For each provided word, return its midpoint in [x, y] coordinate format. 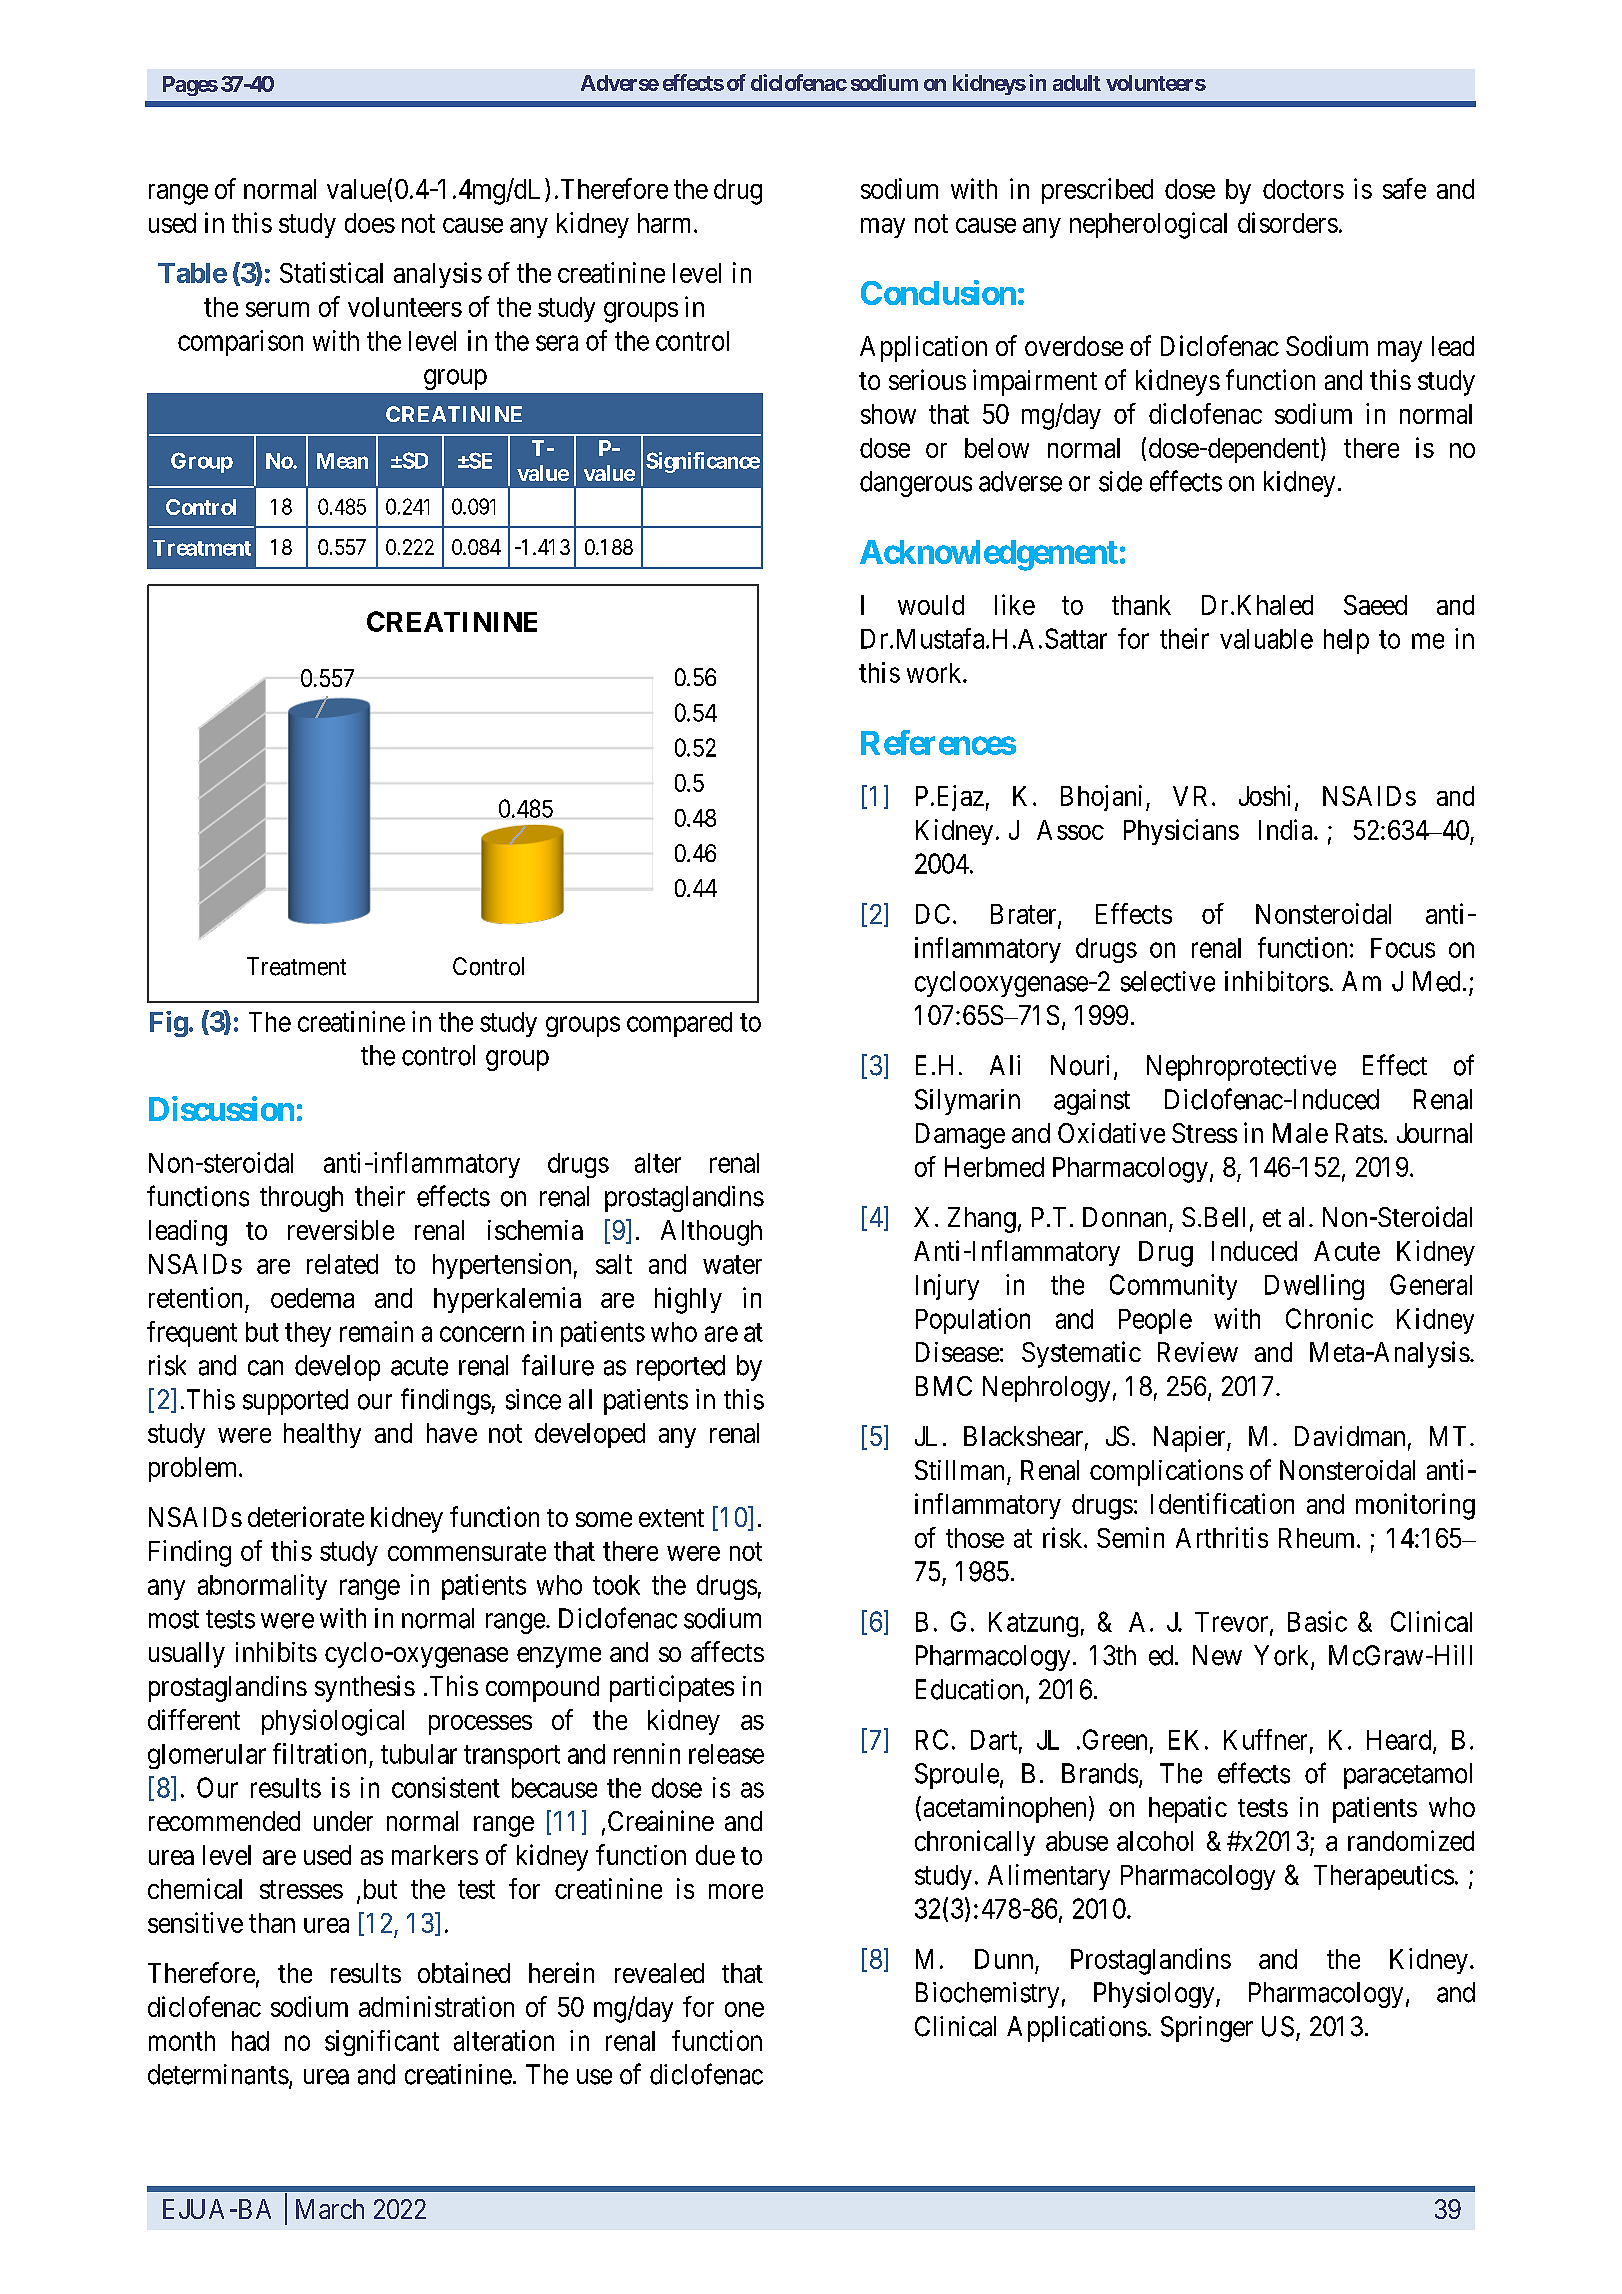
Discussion [221, 1108]
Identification [1222, 1503]
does [370, 223]
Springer [1207, 2029]
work [935, 673]
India [1287, 829]
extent [671, 1518]
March [330, 2209]
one [744, 2009]
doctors [1303, 189]
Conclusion [938, 292]
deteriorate [306, 1516]
